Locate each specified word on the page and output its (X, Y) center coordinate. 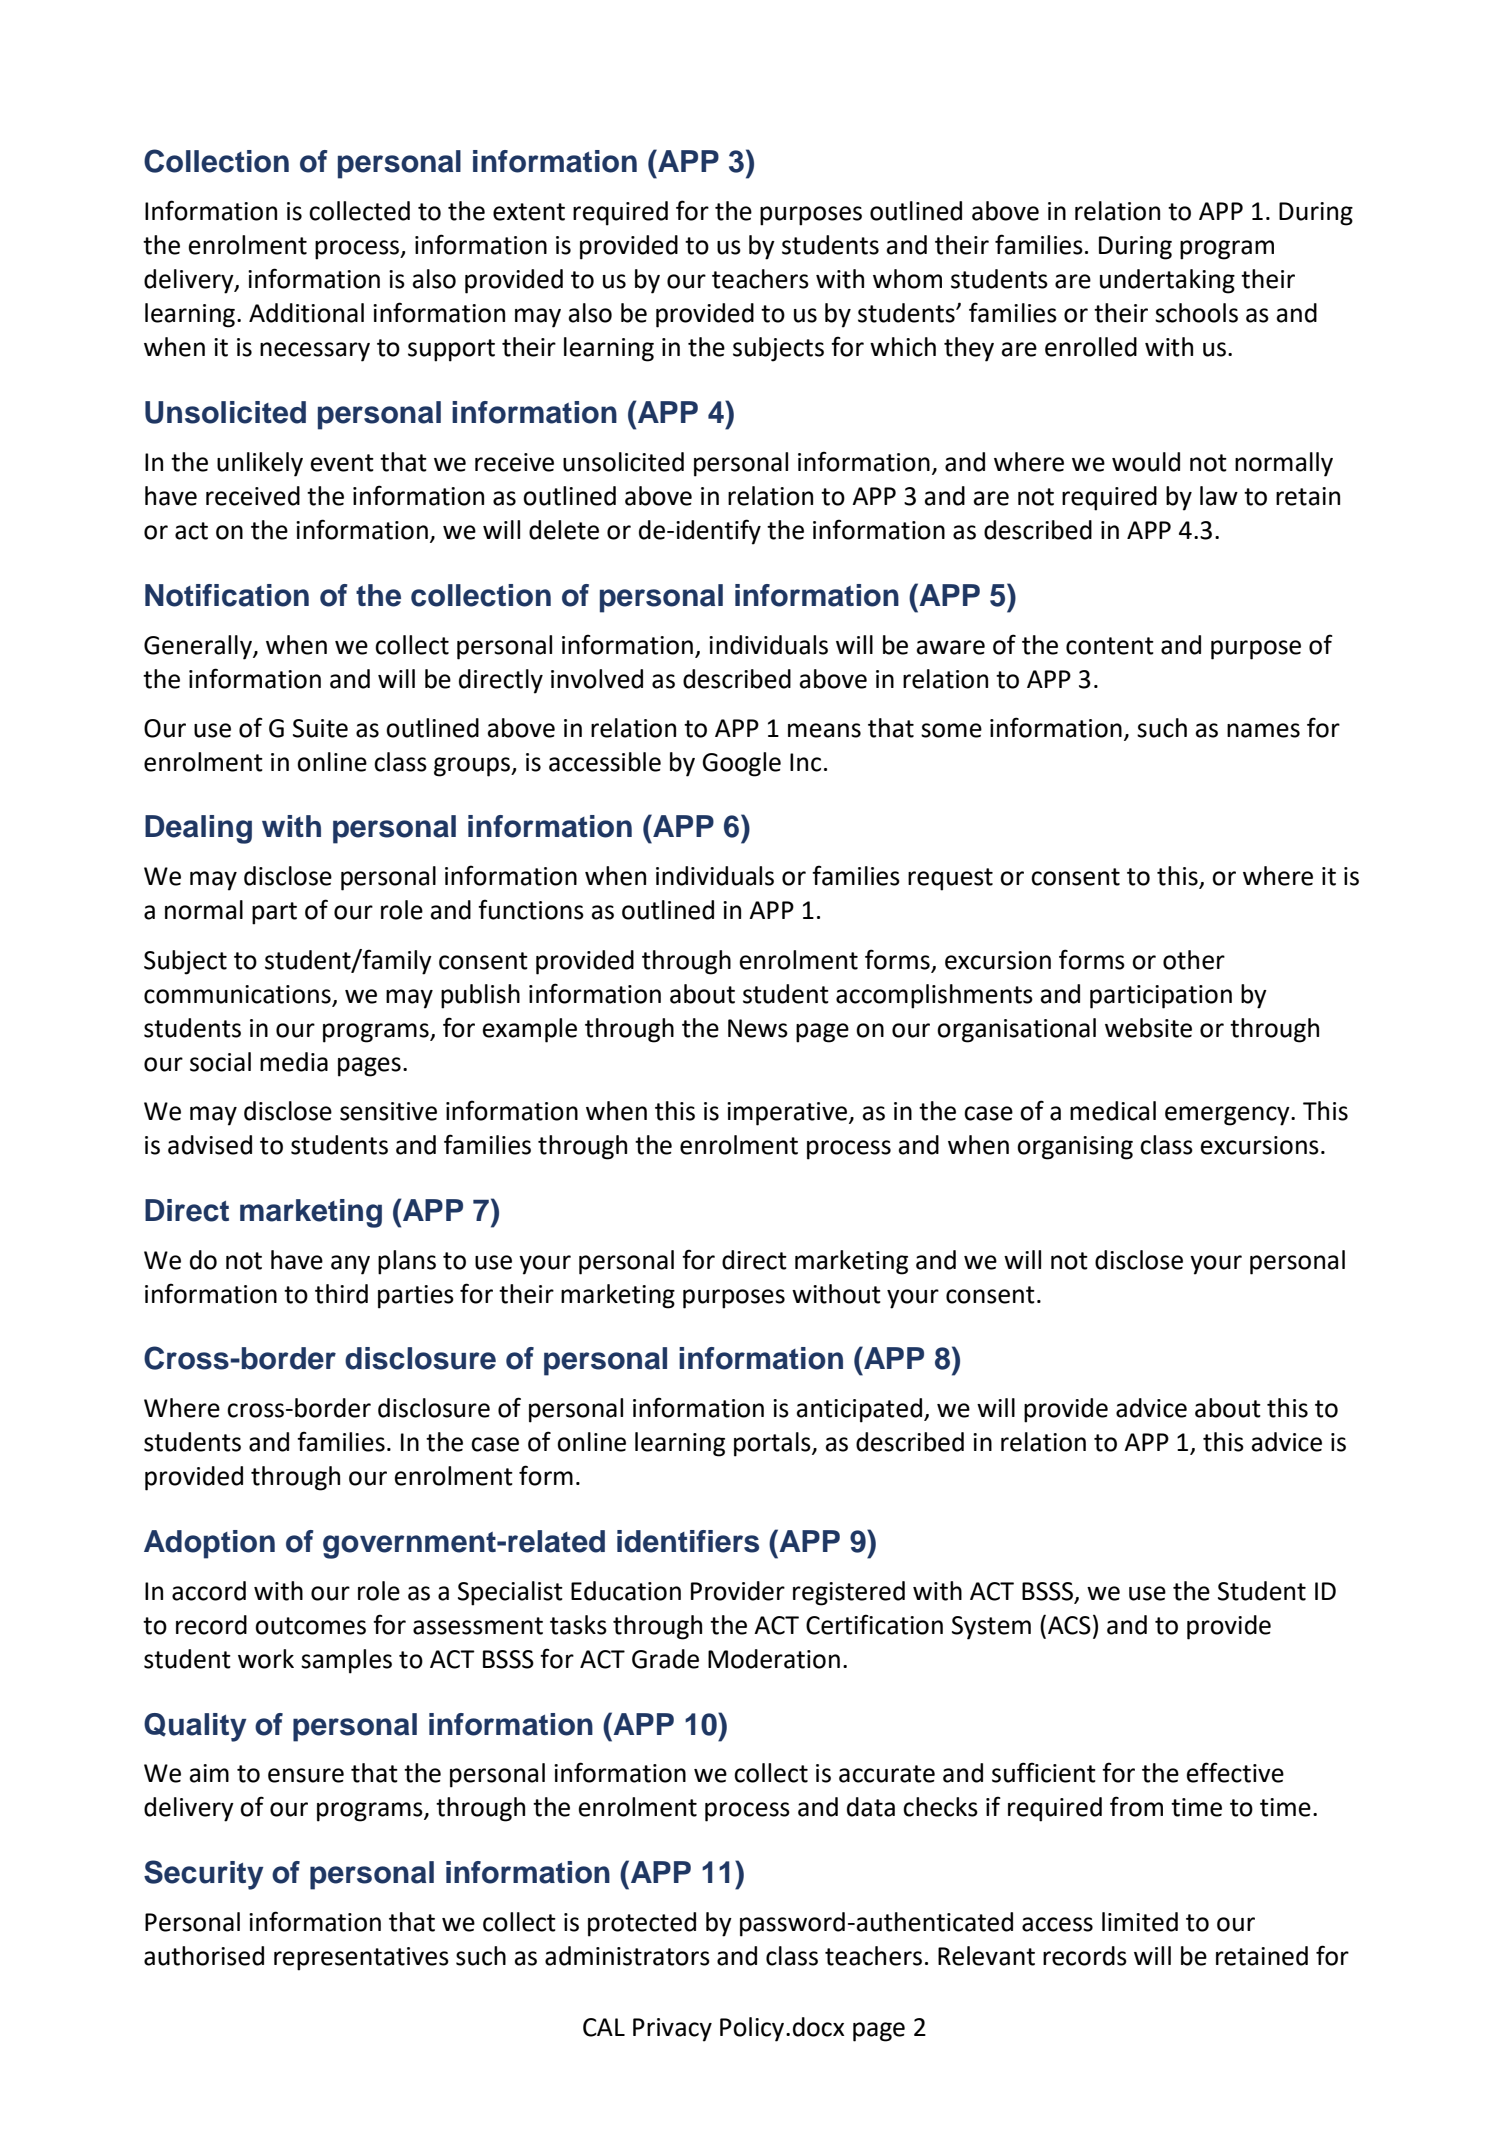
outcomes (310, 1626)
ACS (1069, 1625)
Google (741, 764)
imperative (788, 1114)
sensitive (388, 1111)
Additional (306, 313)
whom (907, 279)
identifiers (688, 1541)
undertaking (1167, 281)
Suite (320, 728)
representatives (361, 1959)
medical (1113, 1111)
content (1110, 646)
